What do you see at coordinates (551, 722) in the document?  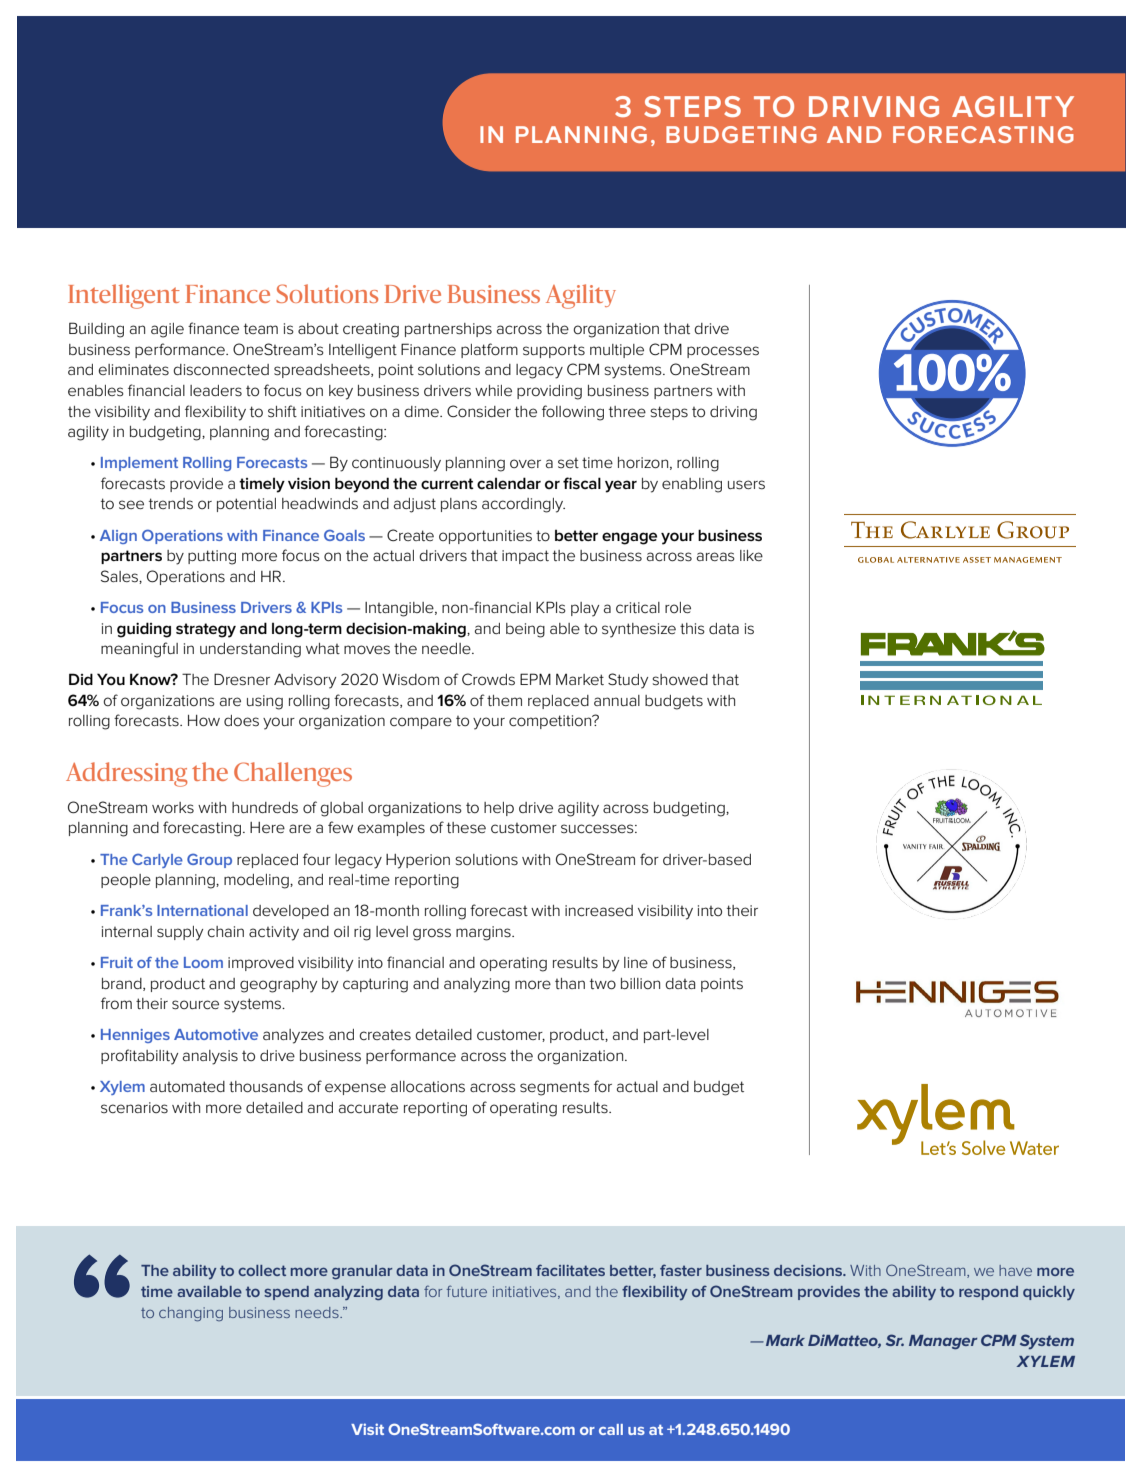 I see `competition` at bounding box center [551, 722].
